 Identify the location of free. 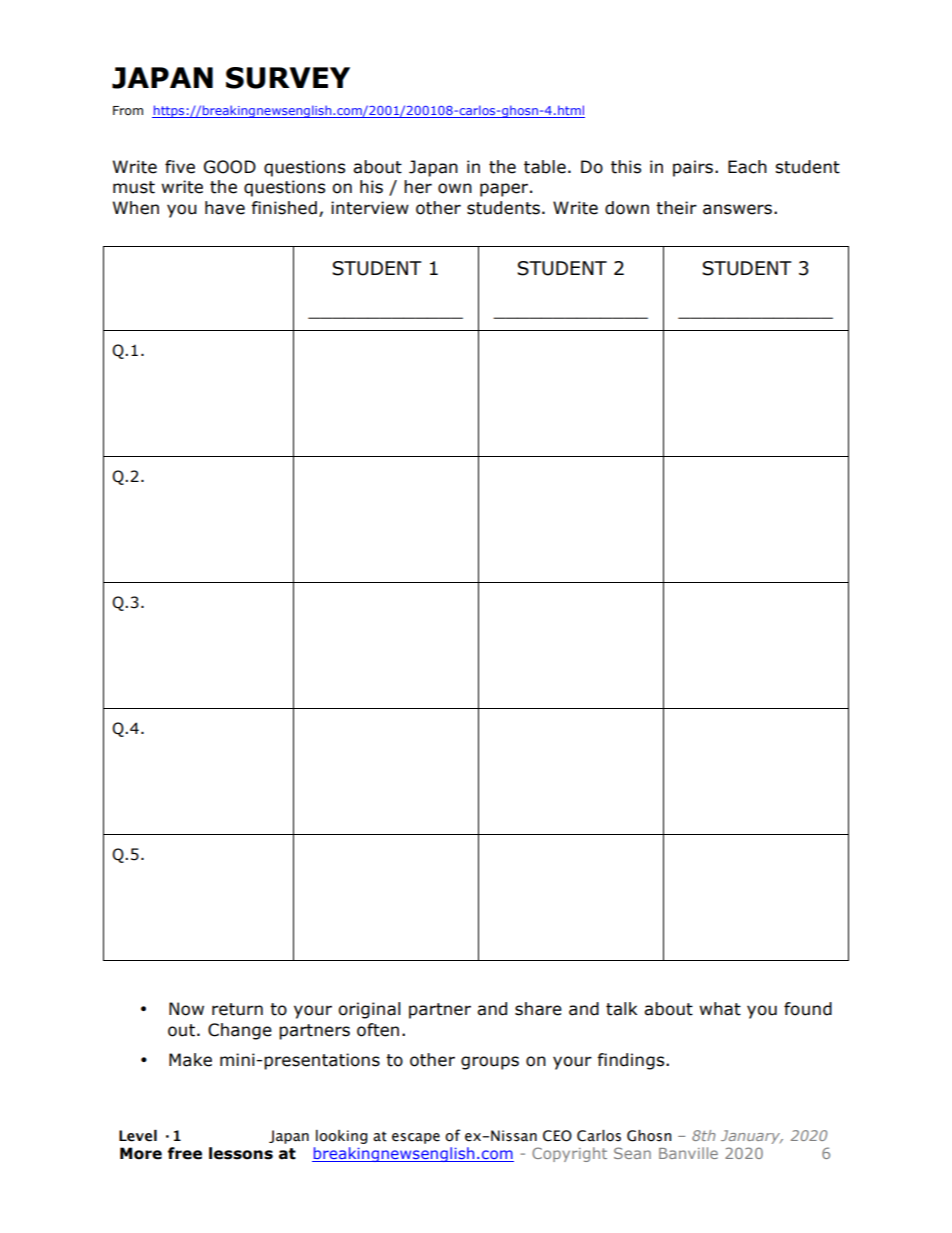
(185, 1153).
